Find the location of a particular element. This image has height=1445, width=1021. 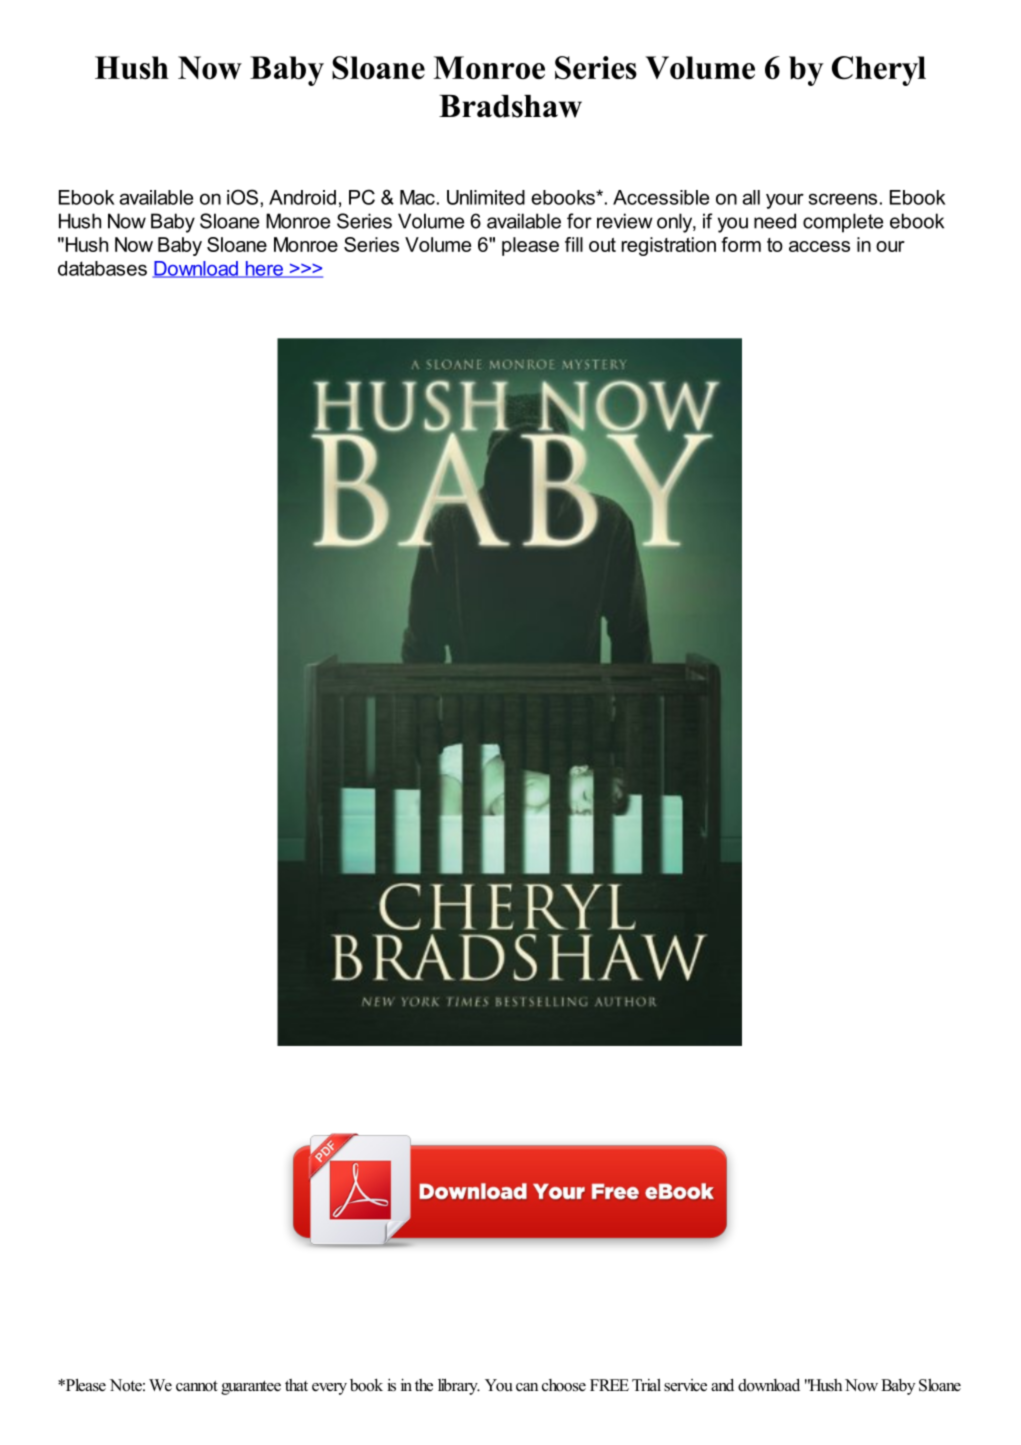

form is located at coordinates (741, 244).
